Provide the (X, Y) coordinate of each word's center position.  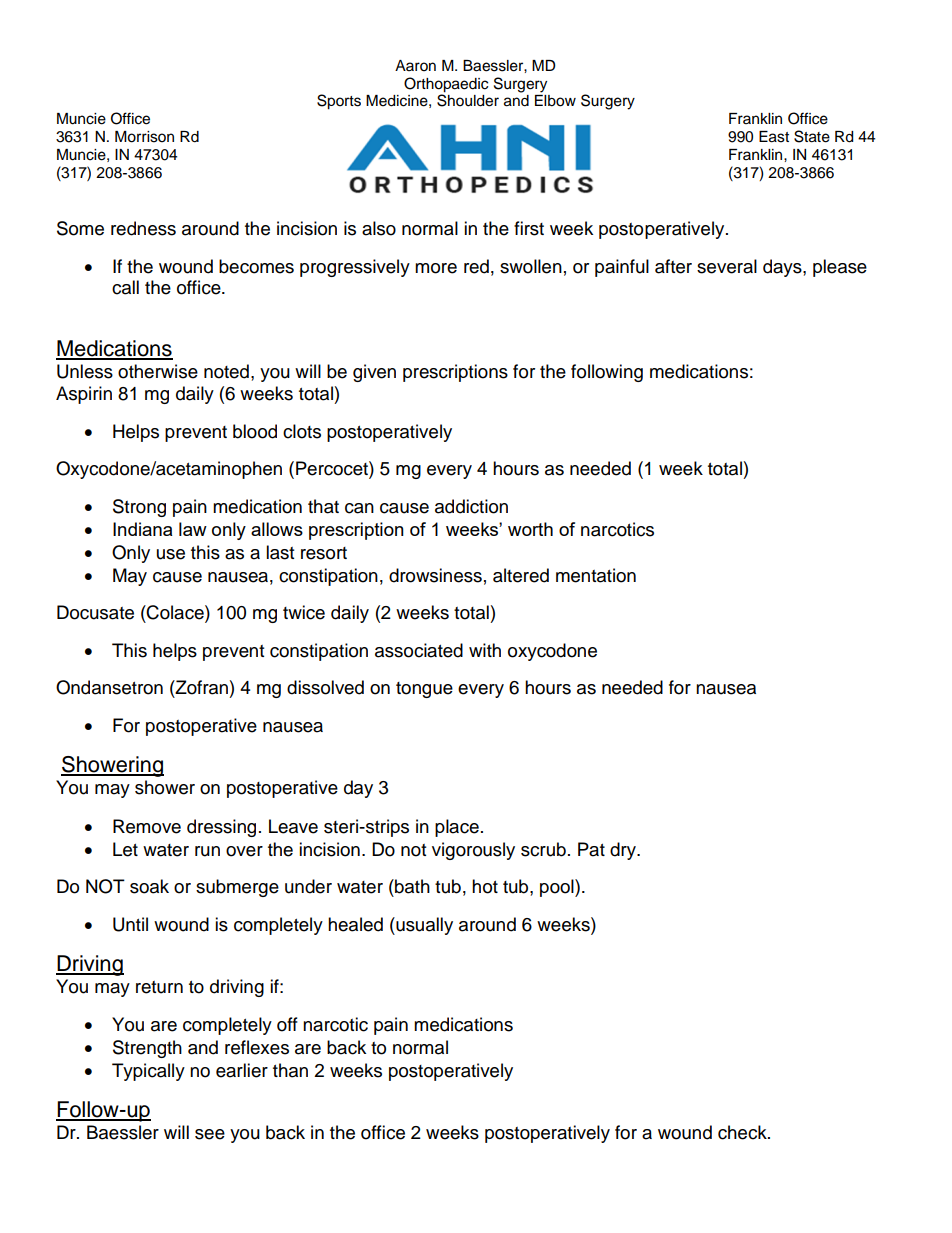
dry (624, 851)
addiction (471, 506)
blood (255, 431)
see (210, 1134)
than (290, 1070)
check (743, 1132)
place (457, 828)
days (783, 268)
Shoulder (468, 99)
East (774, 137)
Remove (147, 826)
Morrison (144, 137)
